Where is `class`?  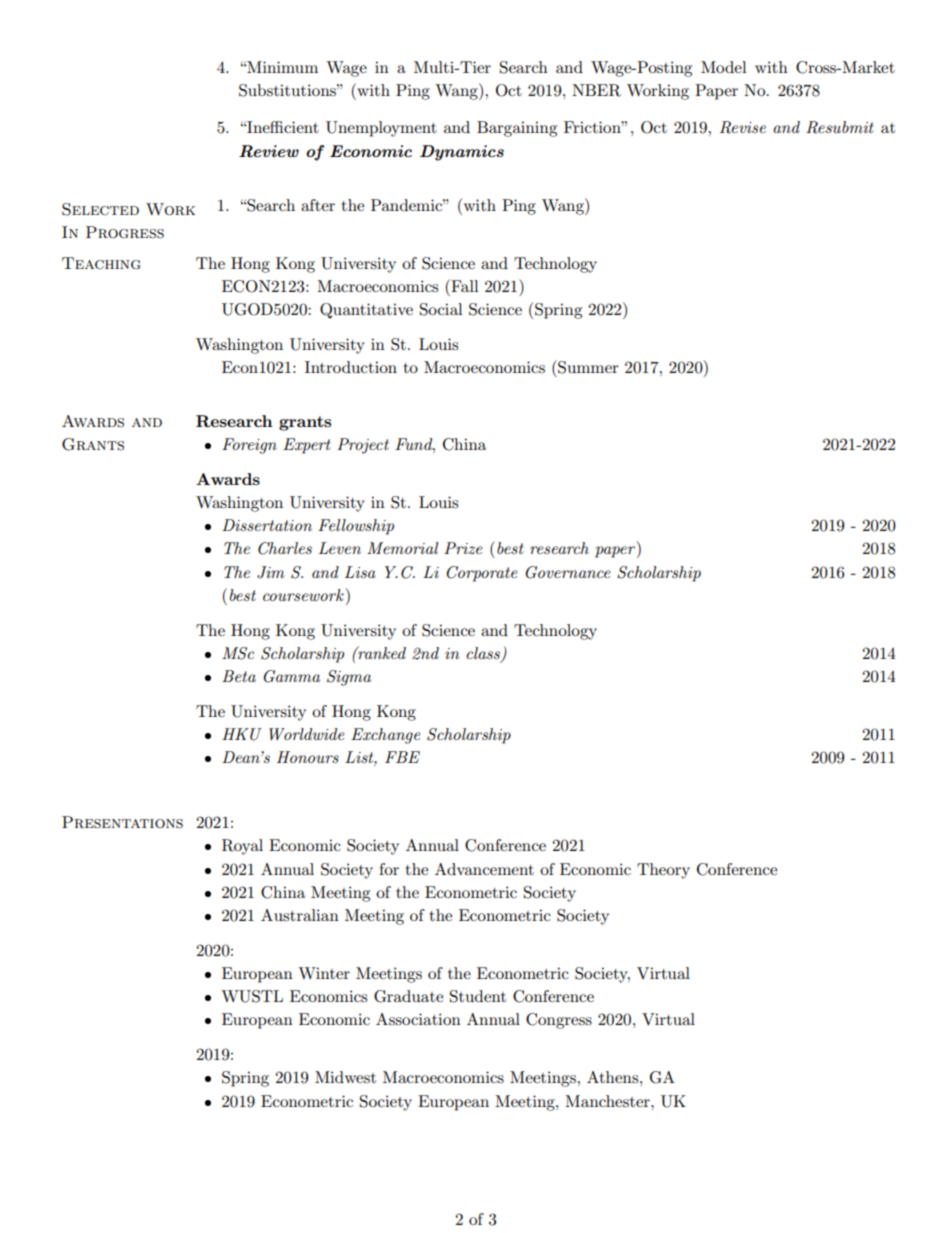
class is located at coordinates (483, 653).
